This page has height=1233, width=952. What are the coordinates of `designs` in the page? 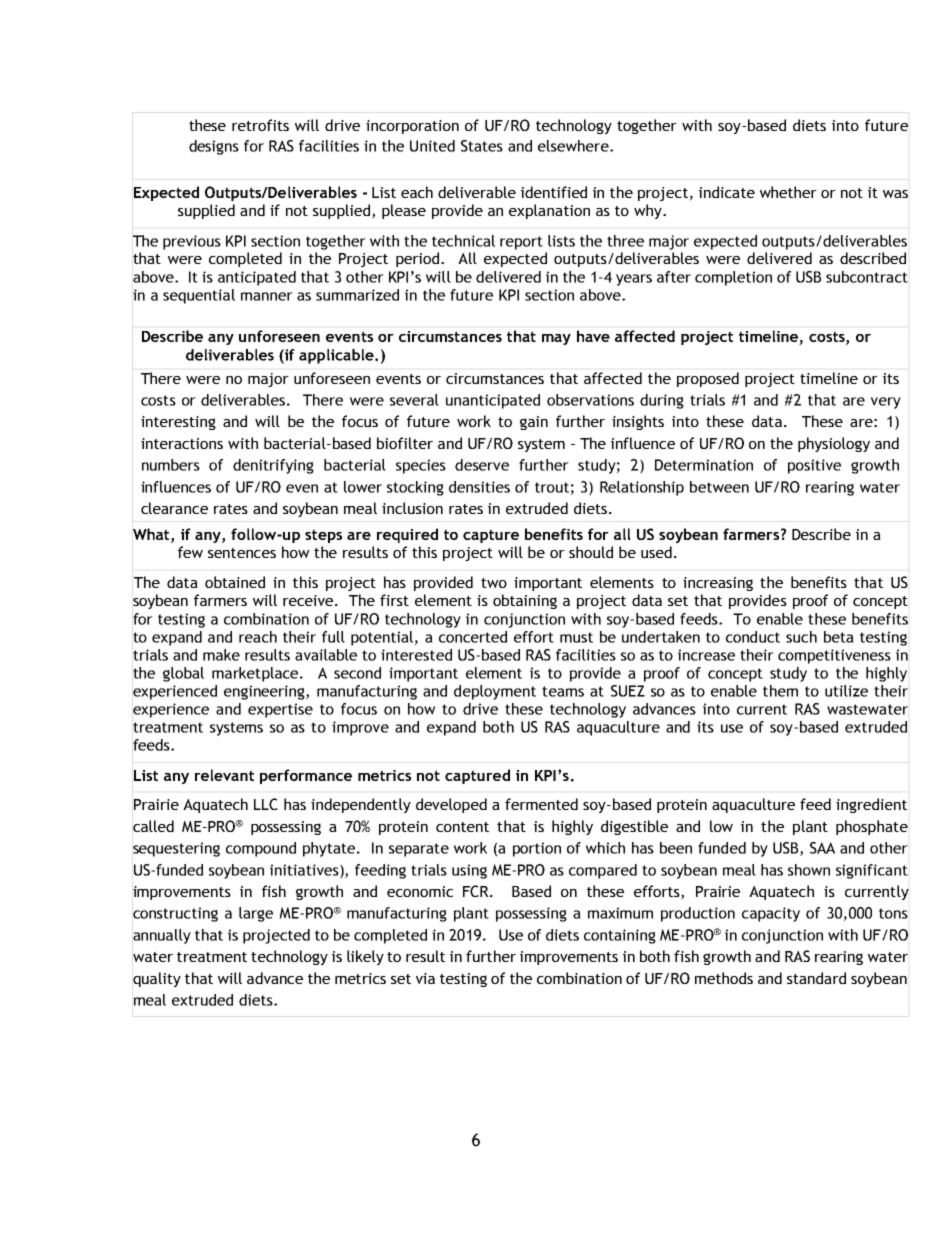 It's located at (214, 147).
